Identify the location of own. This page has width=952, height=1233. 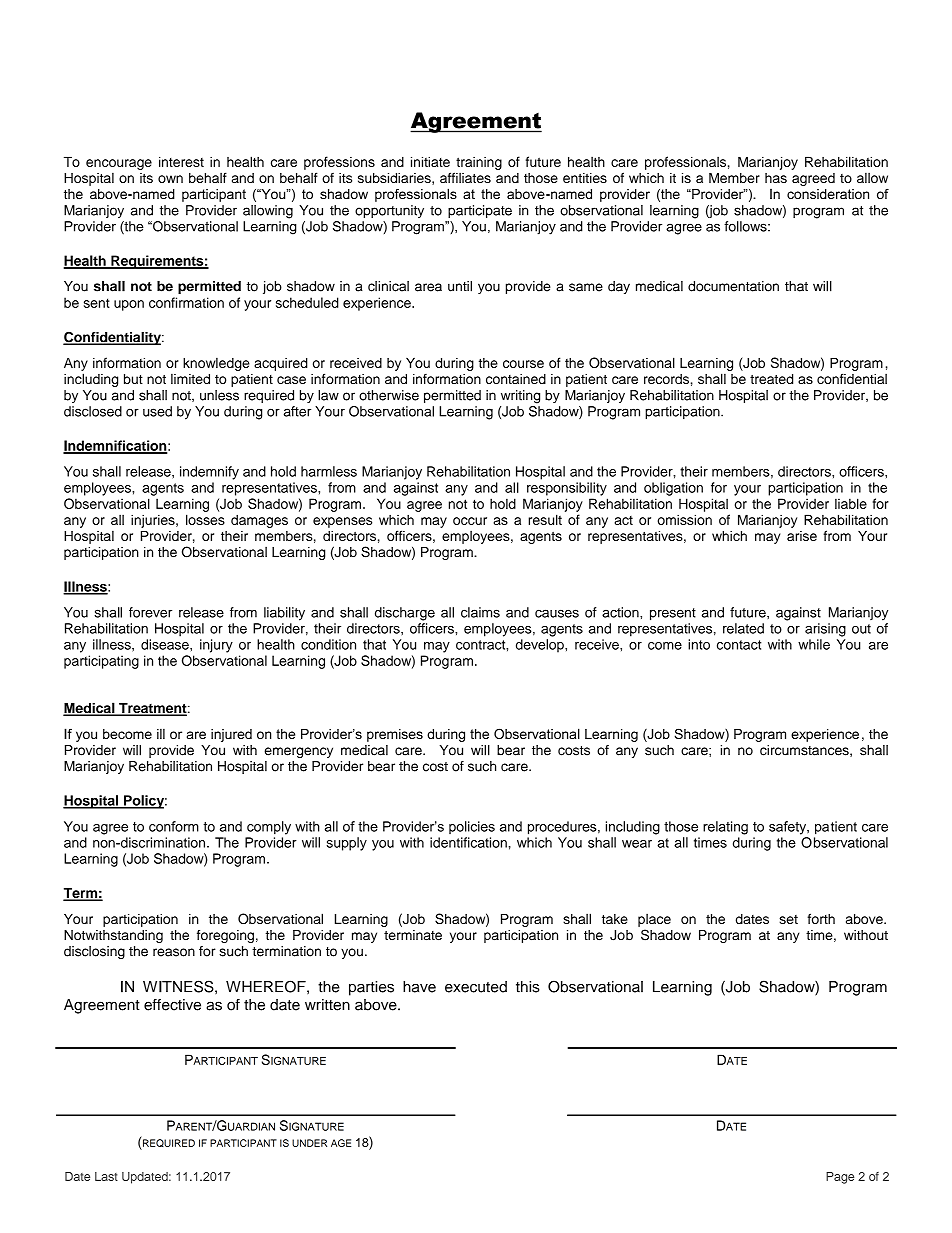
(170, 179).
